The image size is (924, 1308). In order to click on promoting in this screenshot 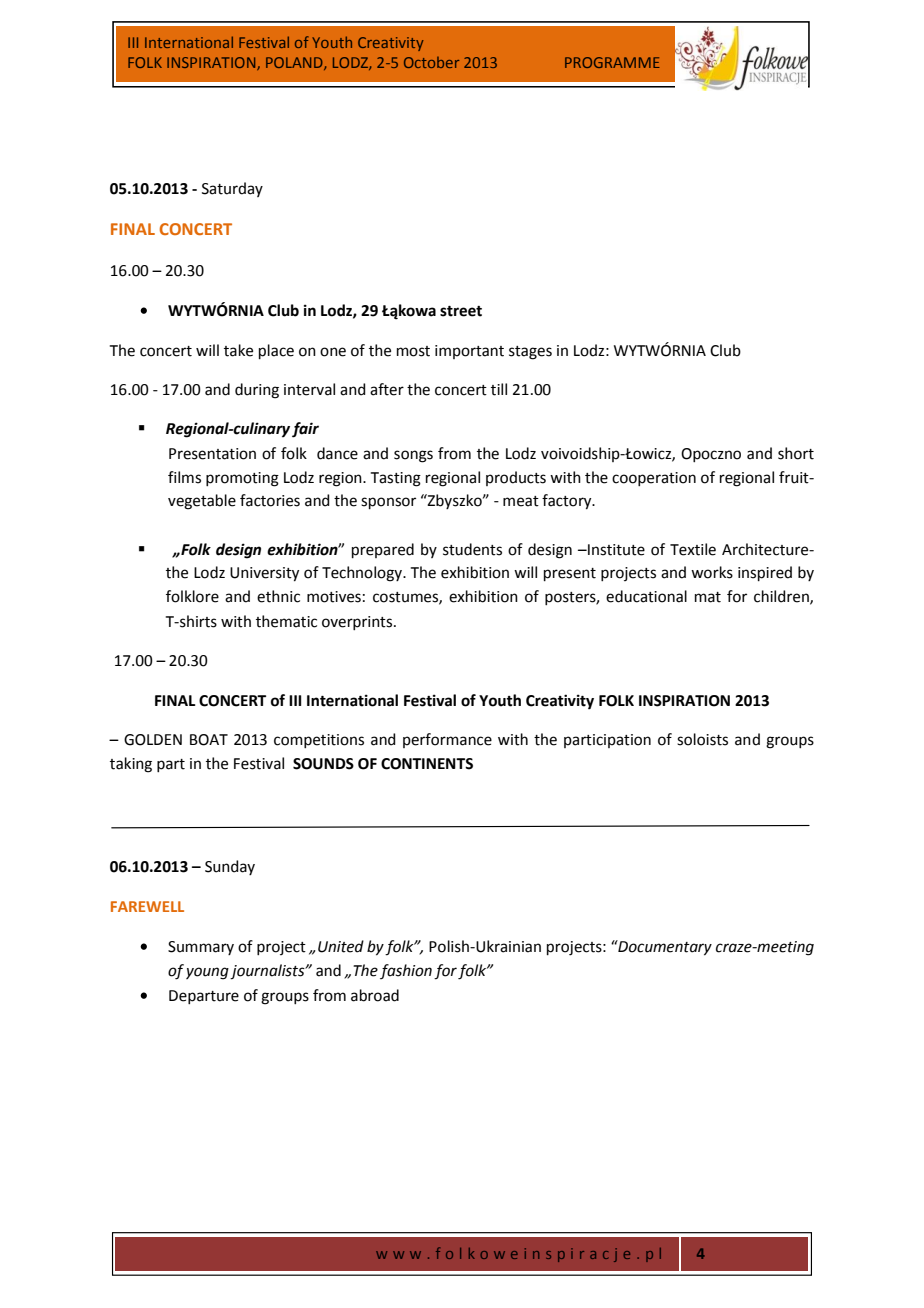, I will do `click(242, 479)`.
